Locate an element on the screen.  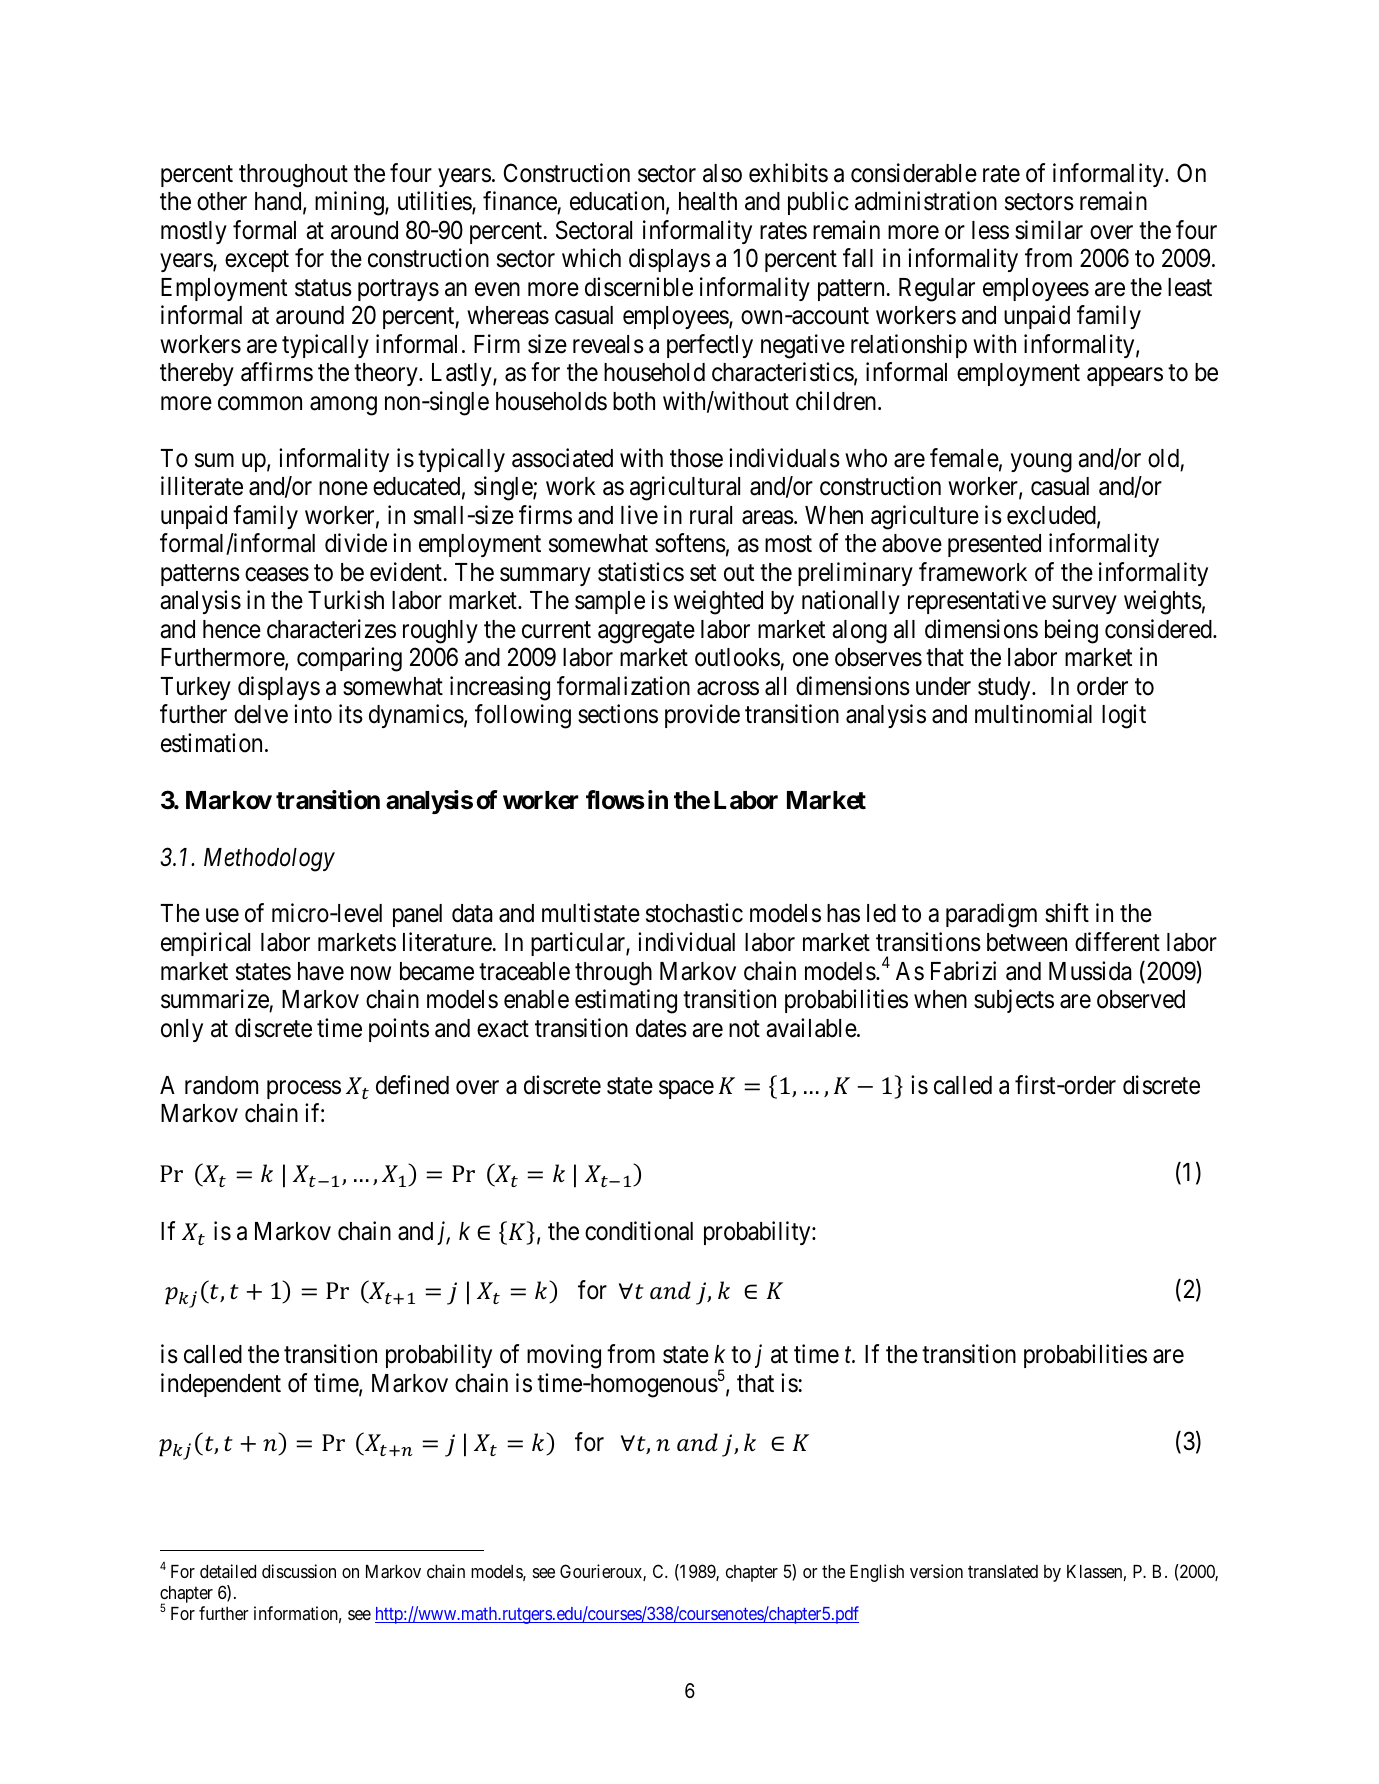
subjects is located at coordinates (1014, 1001).
